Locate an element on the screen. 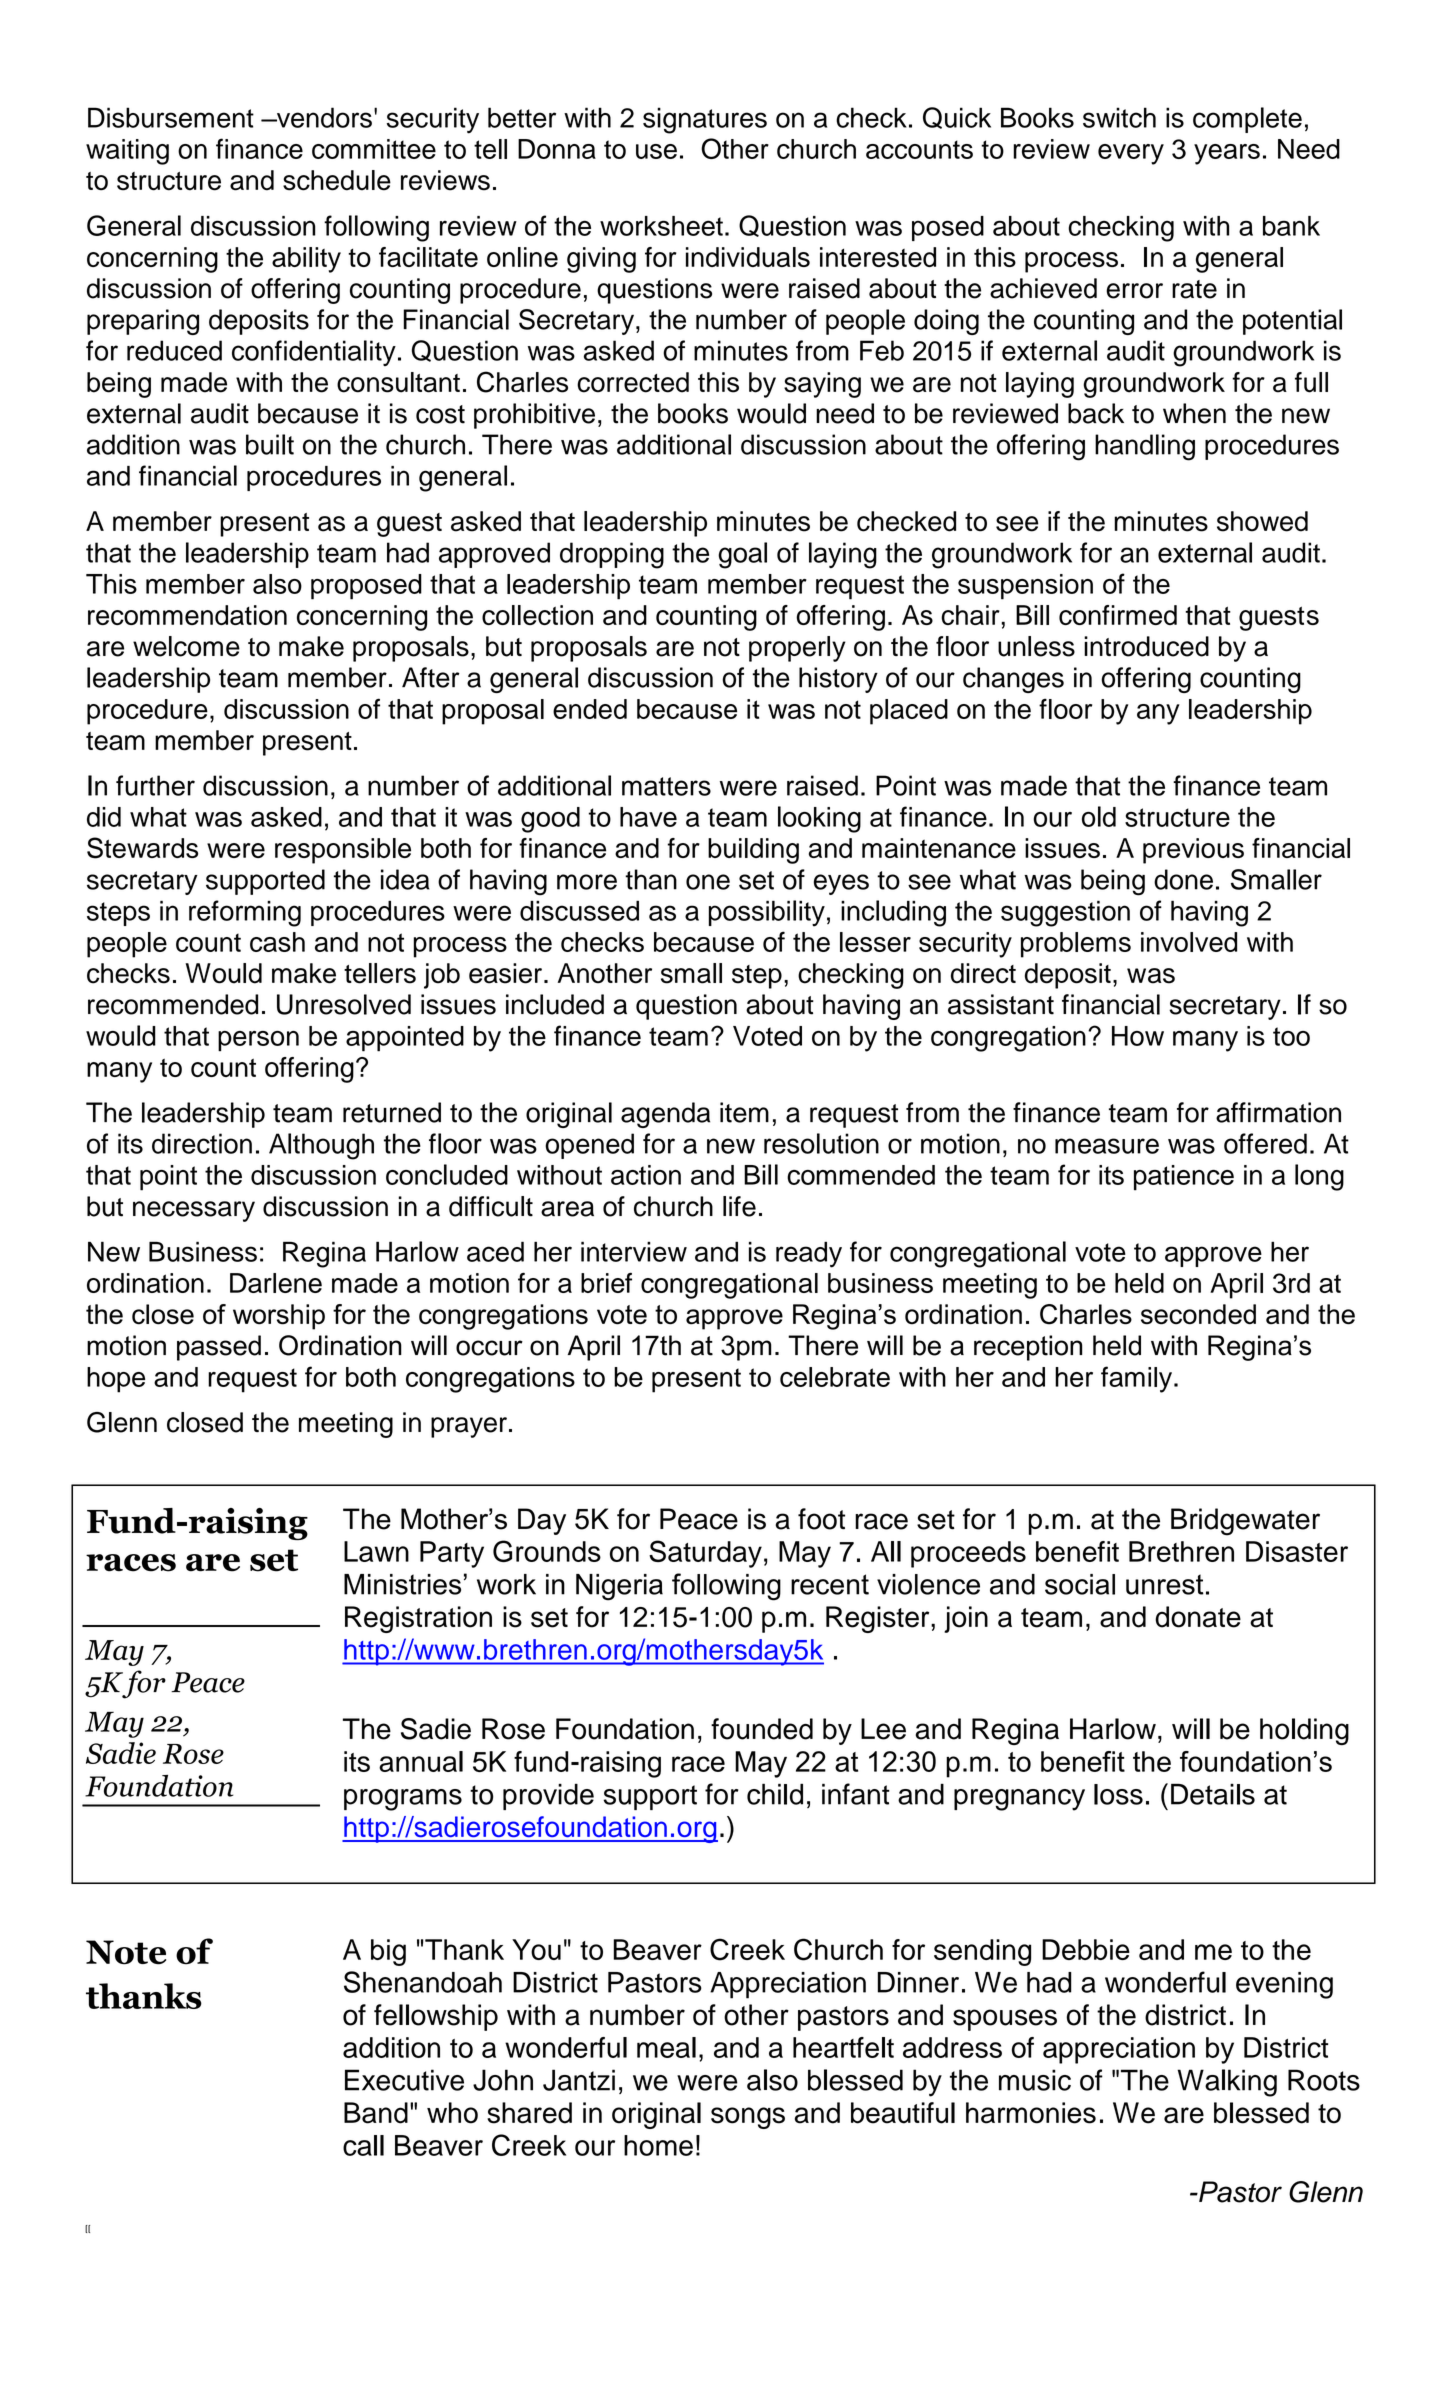 This screenshot has width=1447, height=2383. signatures is located at coordinates (705, 120).
